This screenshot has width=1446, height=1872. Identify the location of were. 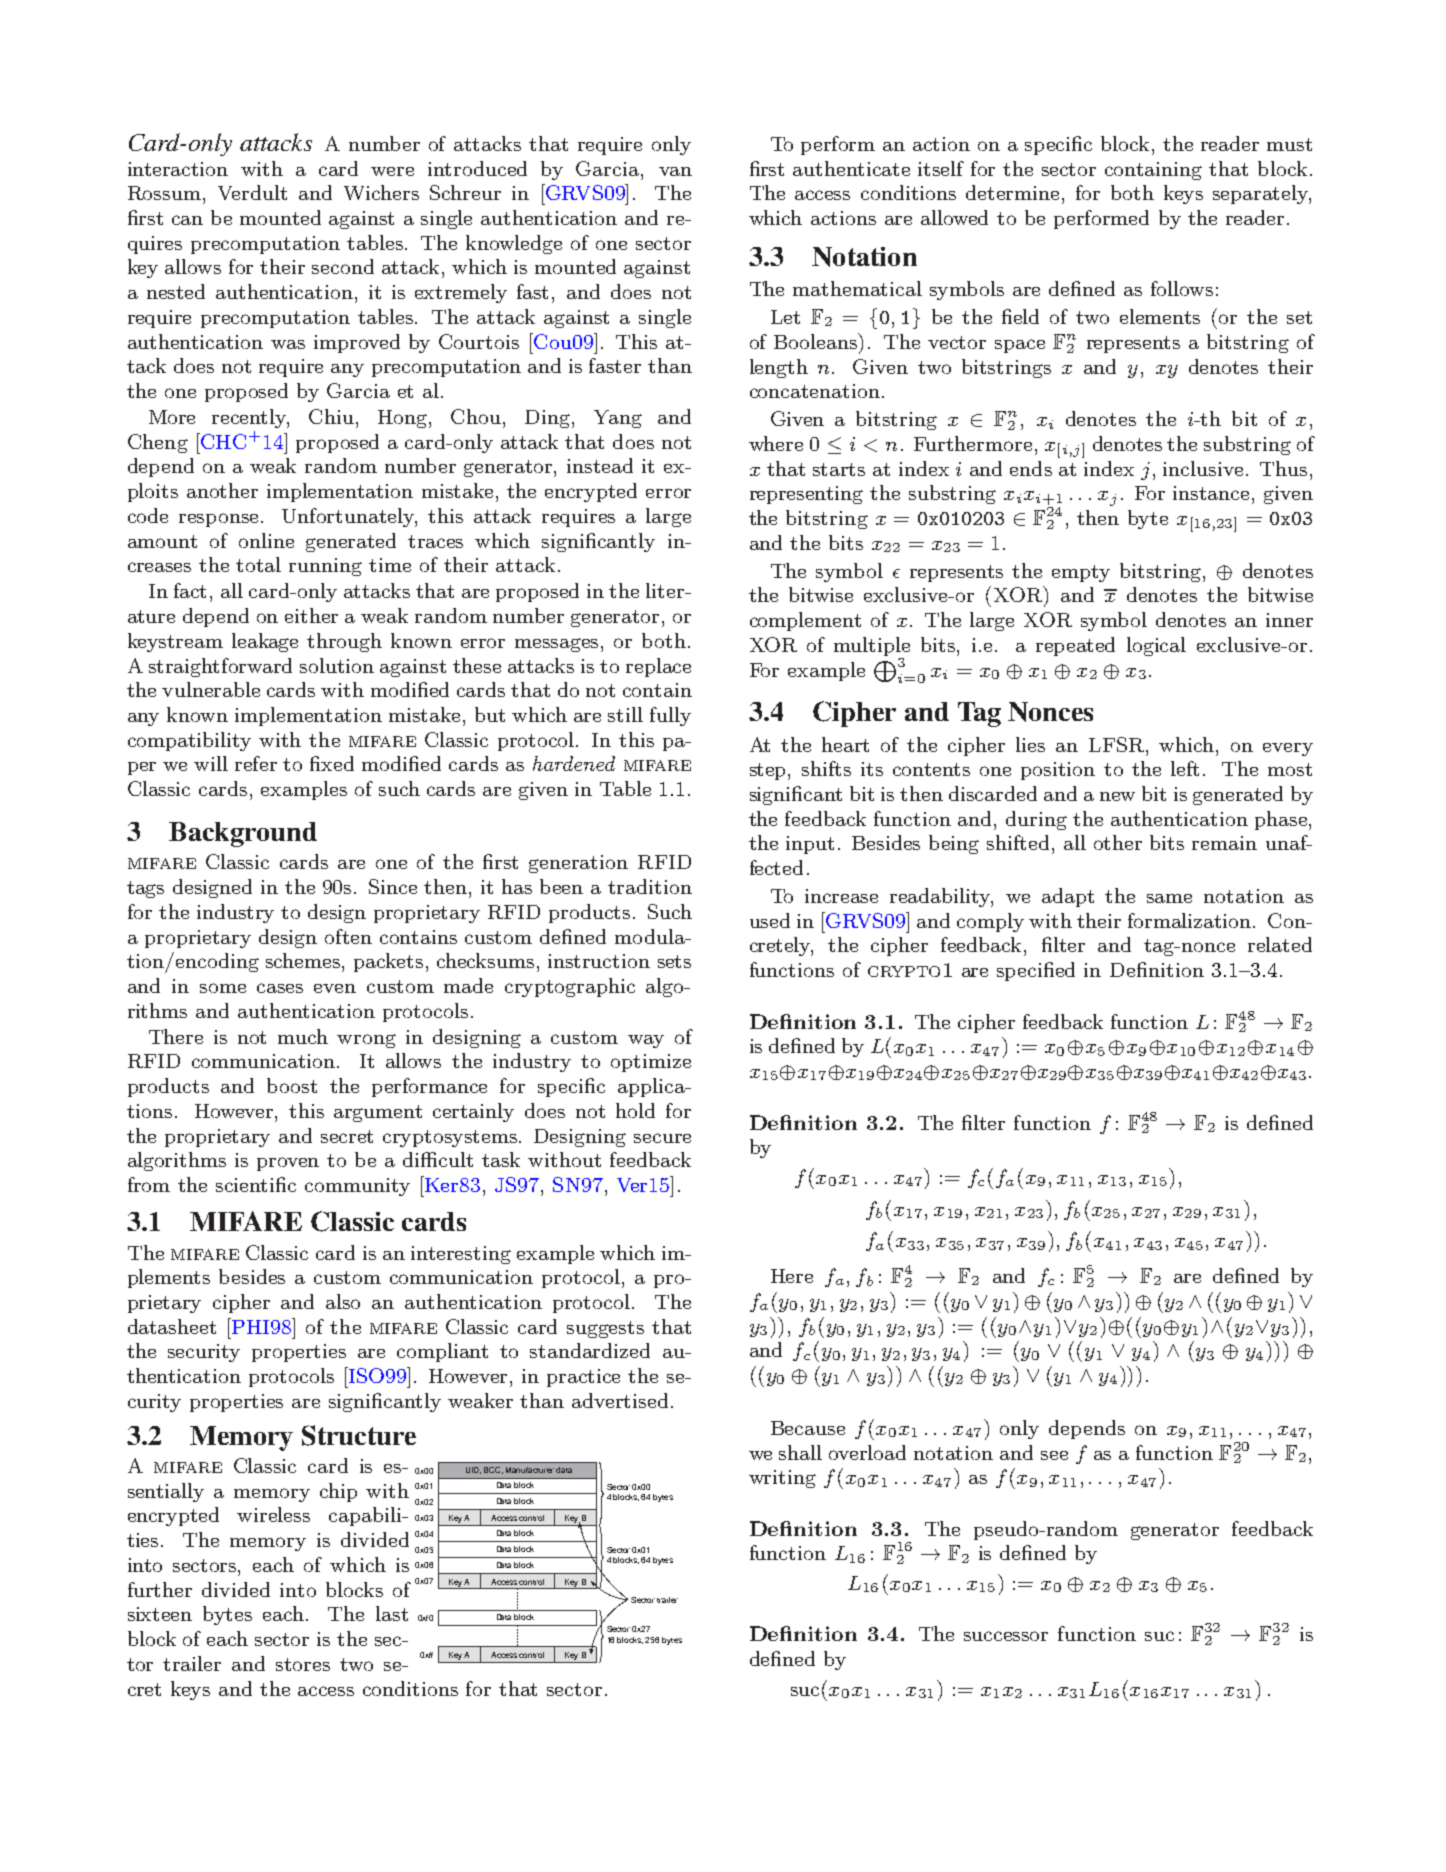
(392, 171).
